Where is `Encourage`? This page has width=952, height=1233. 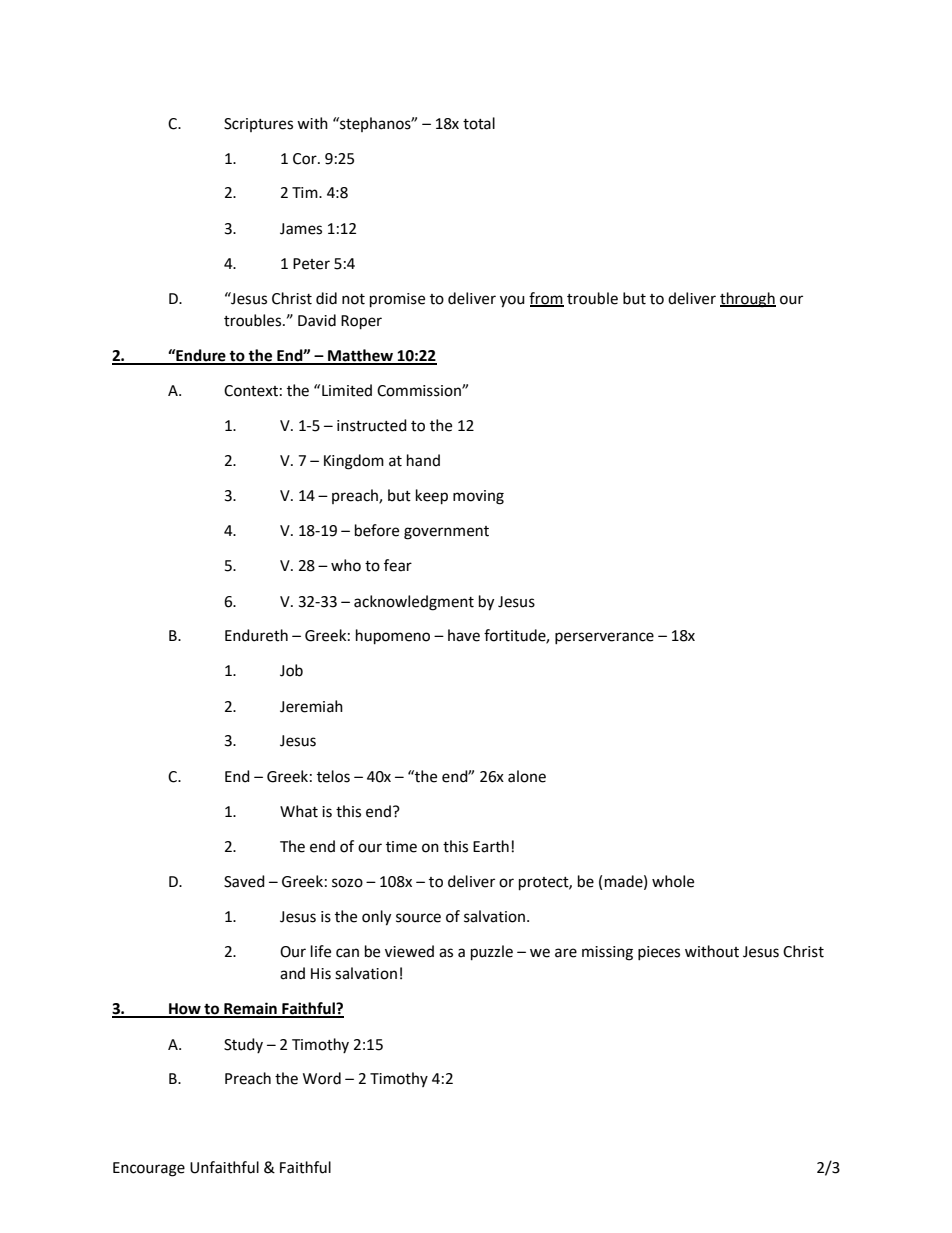
Encourage is located at coordinates (149, 1169).
